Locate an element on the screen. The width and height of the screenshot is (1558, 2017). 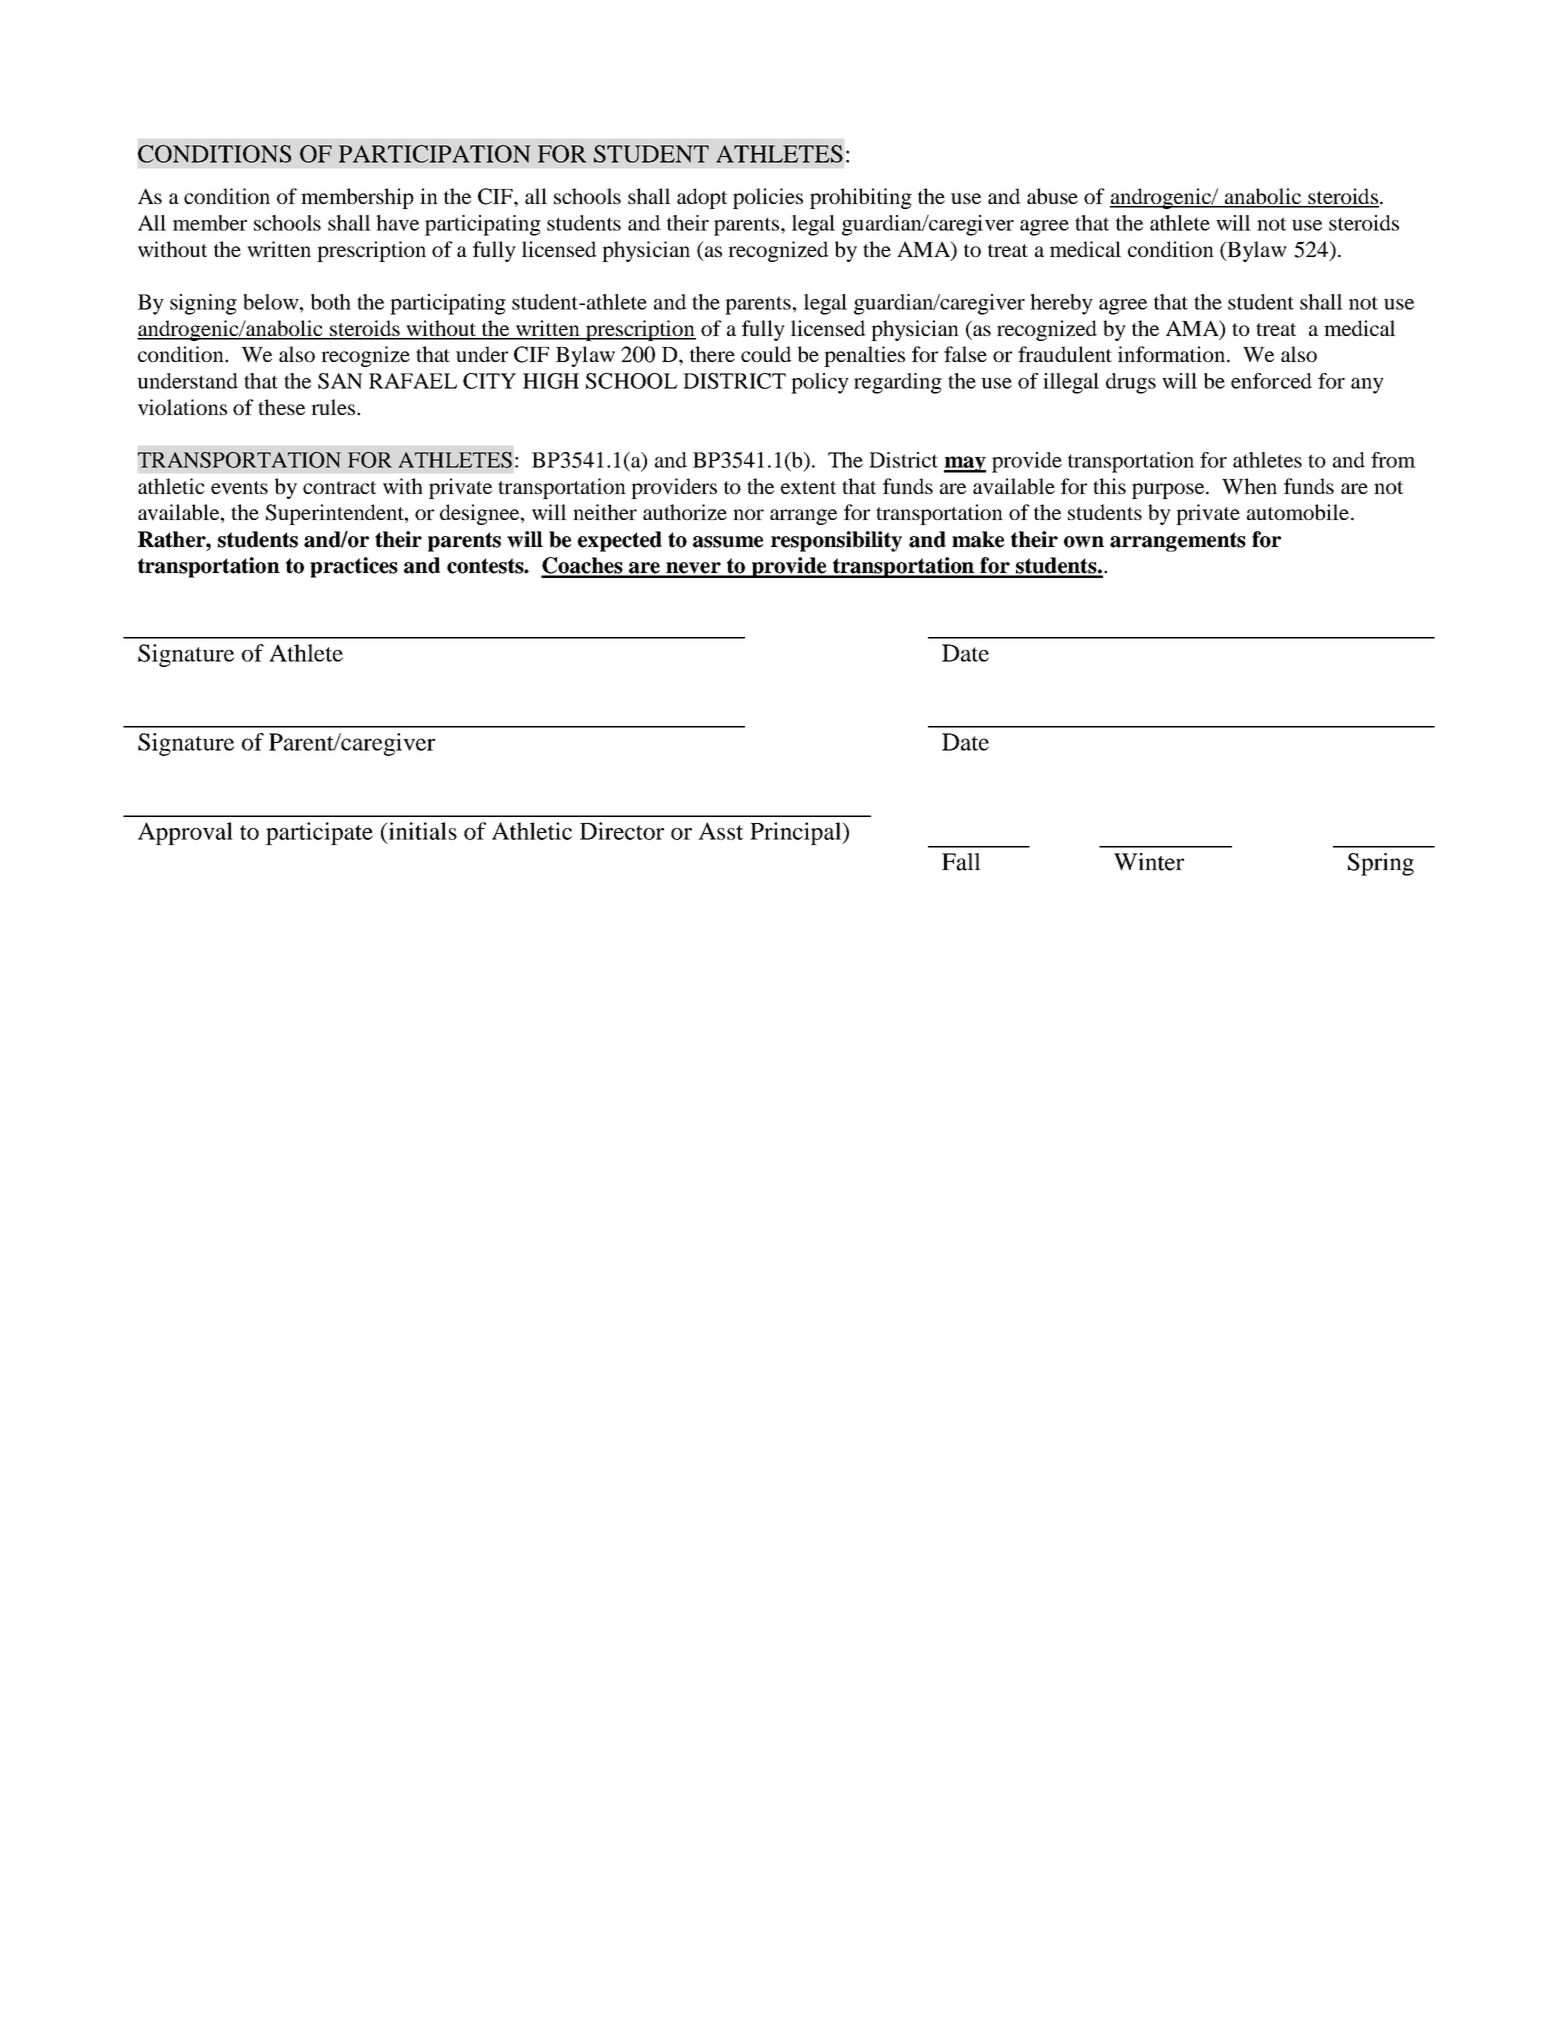
policy is located at coordinates (820, 383).
